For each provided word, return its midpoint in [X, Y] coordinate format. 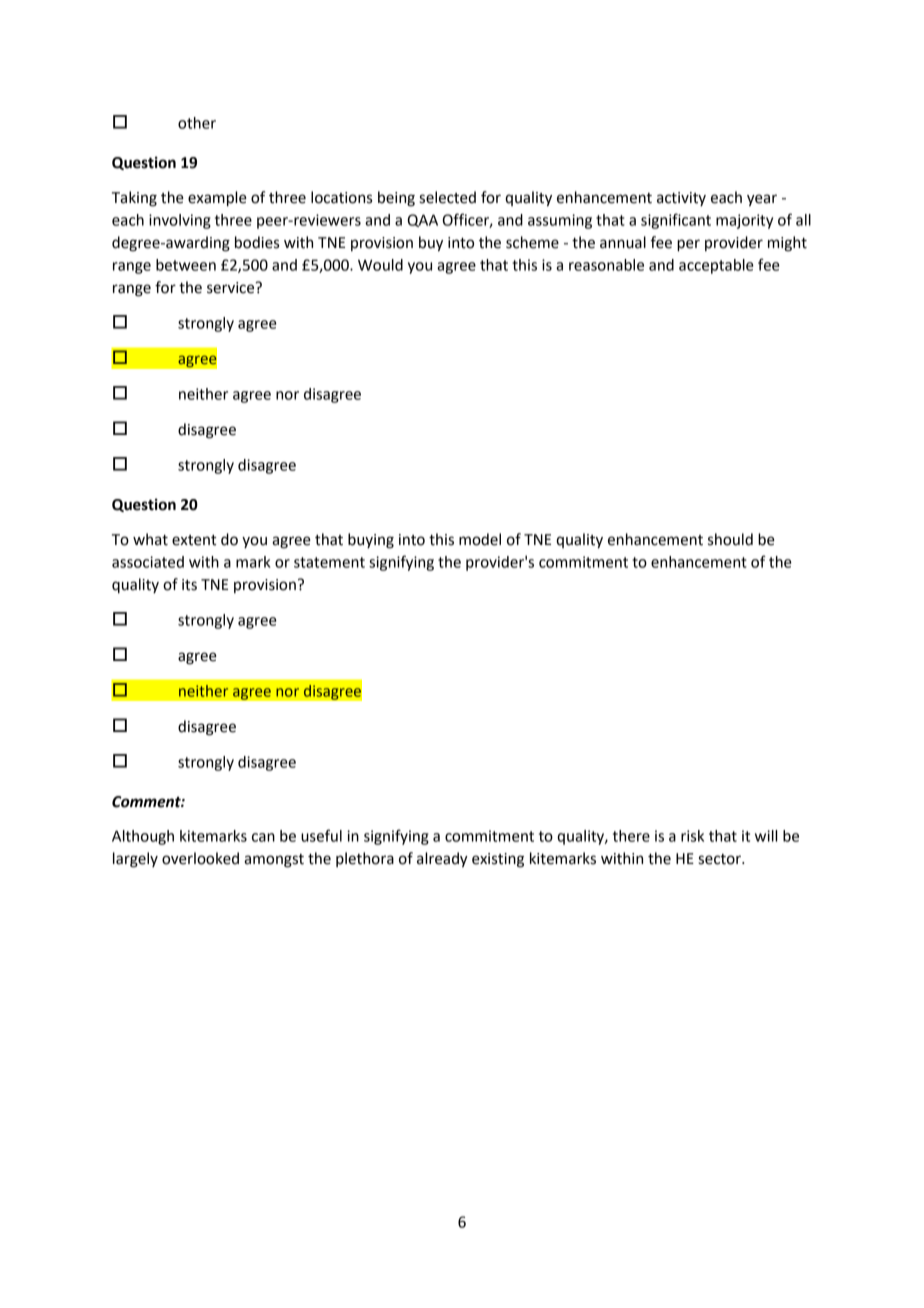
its [189, 585]
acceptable [716, 266]
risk [692, 836]
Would [380, 265]
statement [329, 562]
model [480, 539]
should [730, 539]
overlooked [200, 858]
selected [447, 197]
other [197, 123]
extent [194, 540]
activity [681, 199]
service [232, 288]
